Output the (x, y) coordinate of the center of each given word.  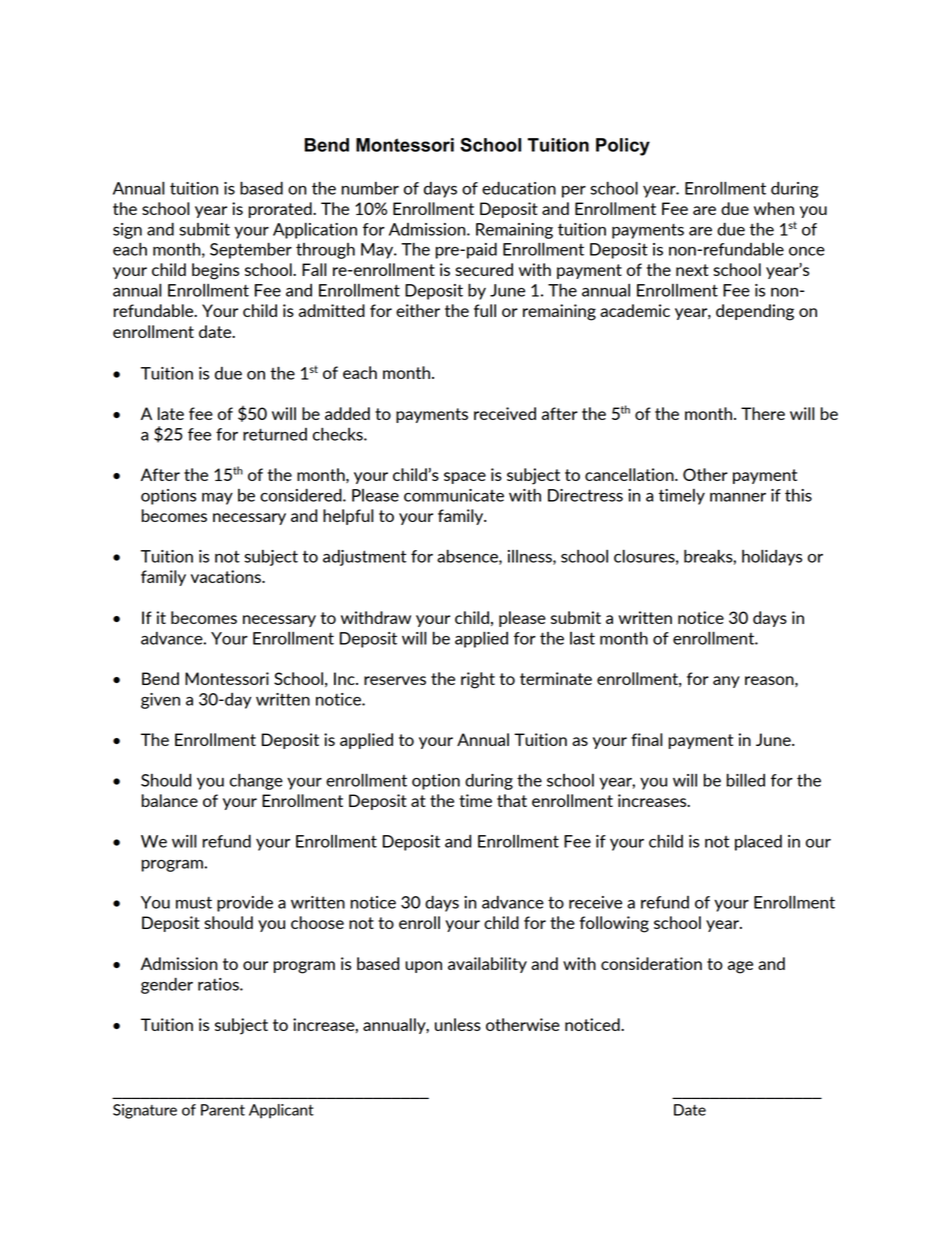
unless (458, 1024)
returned (275, 434)
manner (738, 497)
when (774, 208)
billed (745, 780)
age (740, 967)
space (465, 478)
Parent (223, 1110)
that (512, 800)
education (519, 188)
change (256, 782)
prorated (281, 210)
